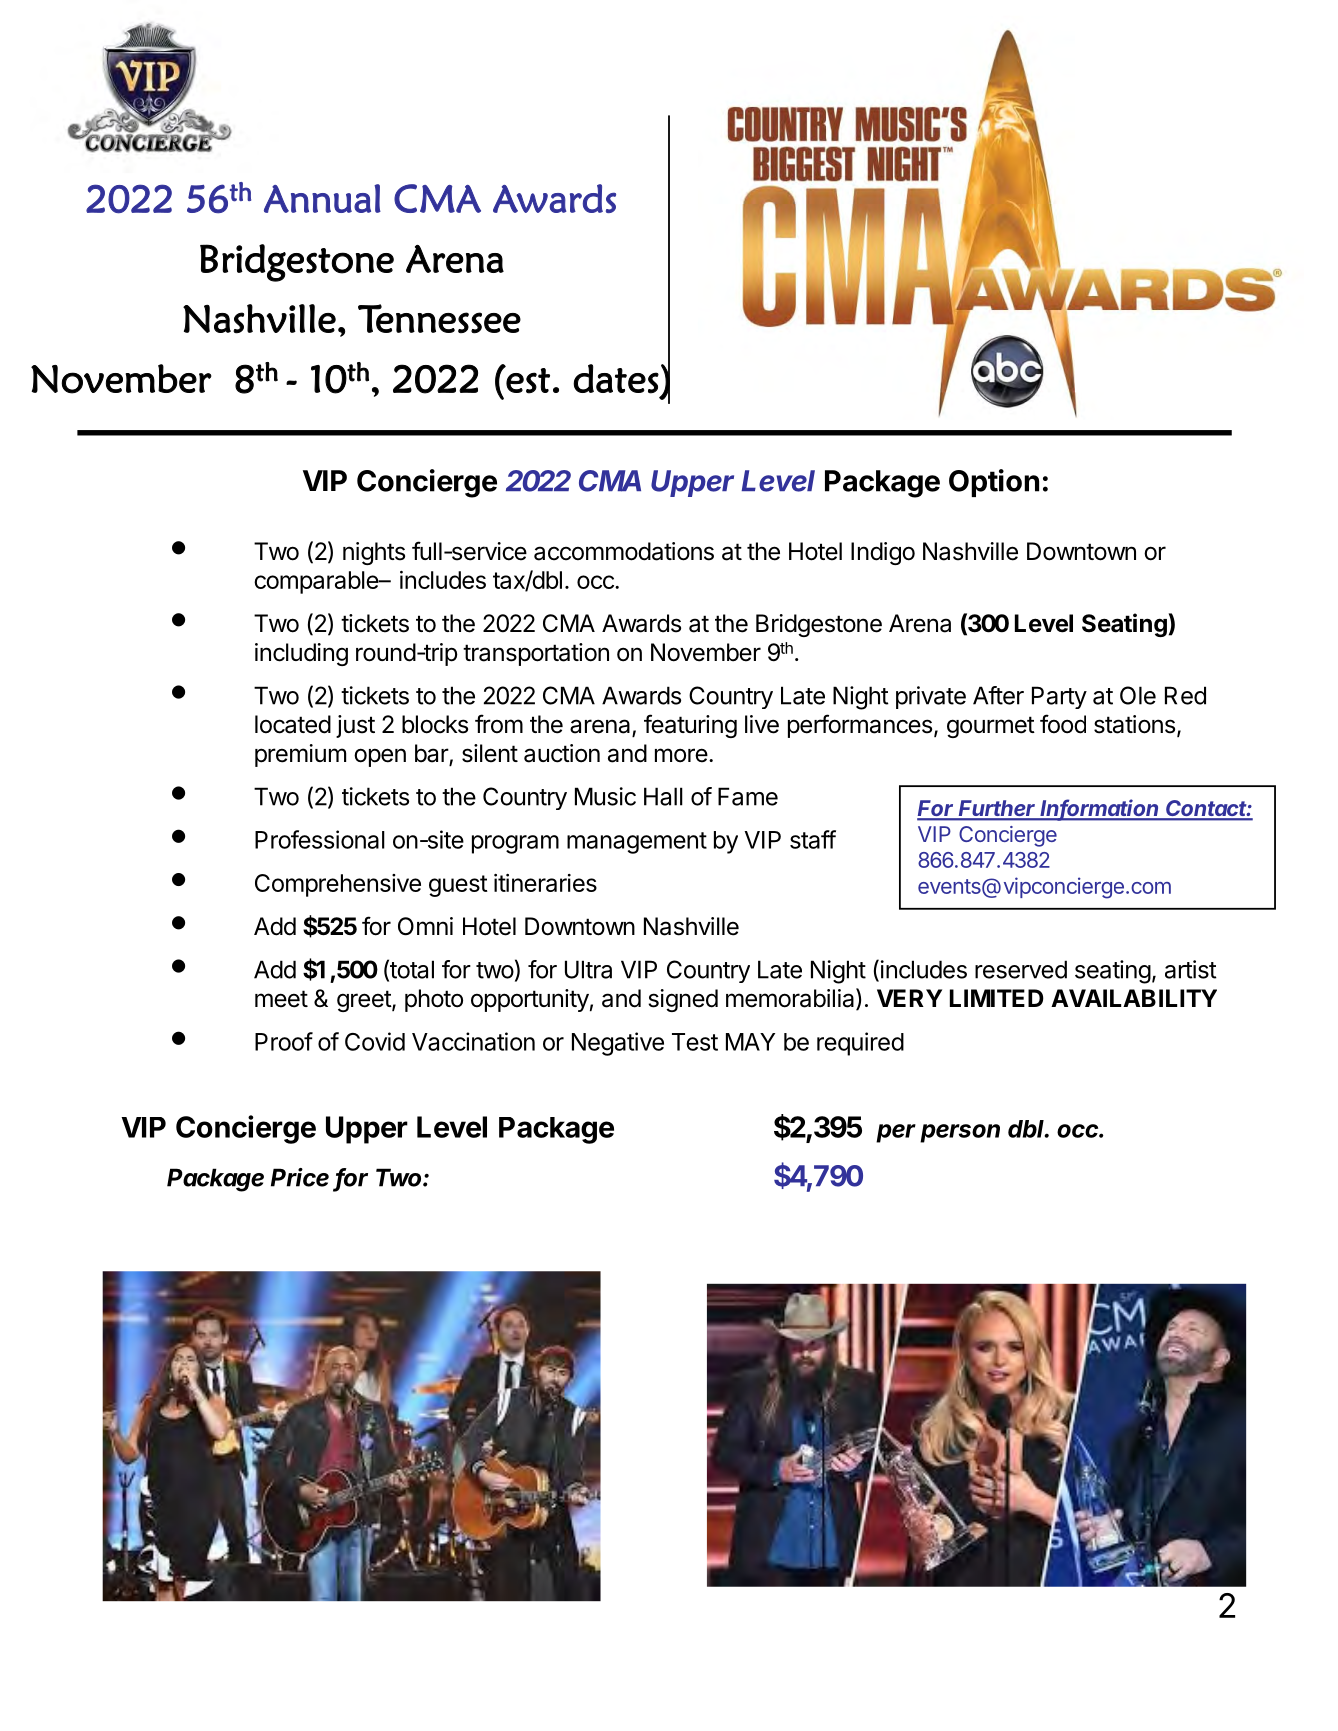 The width and height of the screenshot is (1338, 1731). Describe the element at coordinates (998, 809) in the screenshot. I see `Further` at that location.
